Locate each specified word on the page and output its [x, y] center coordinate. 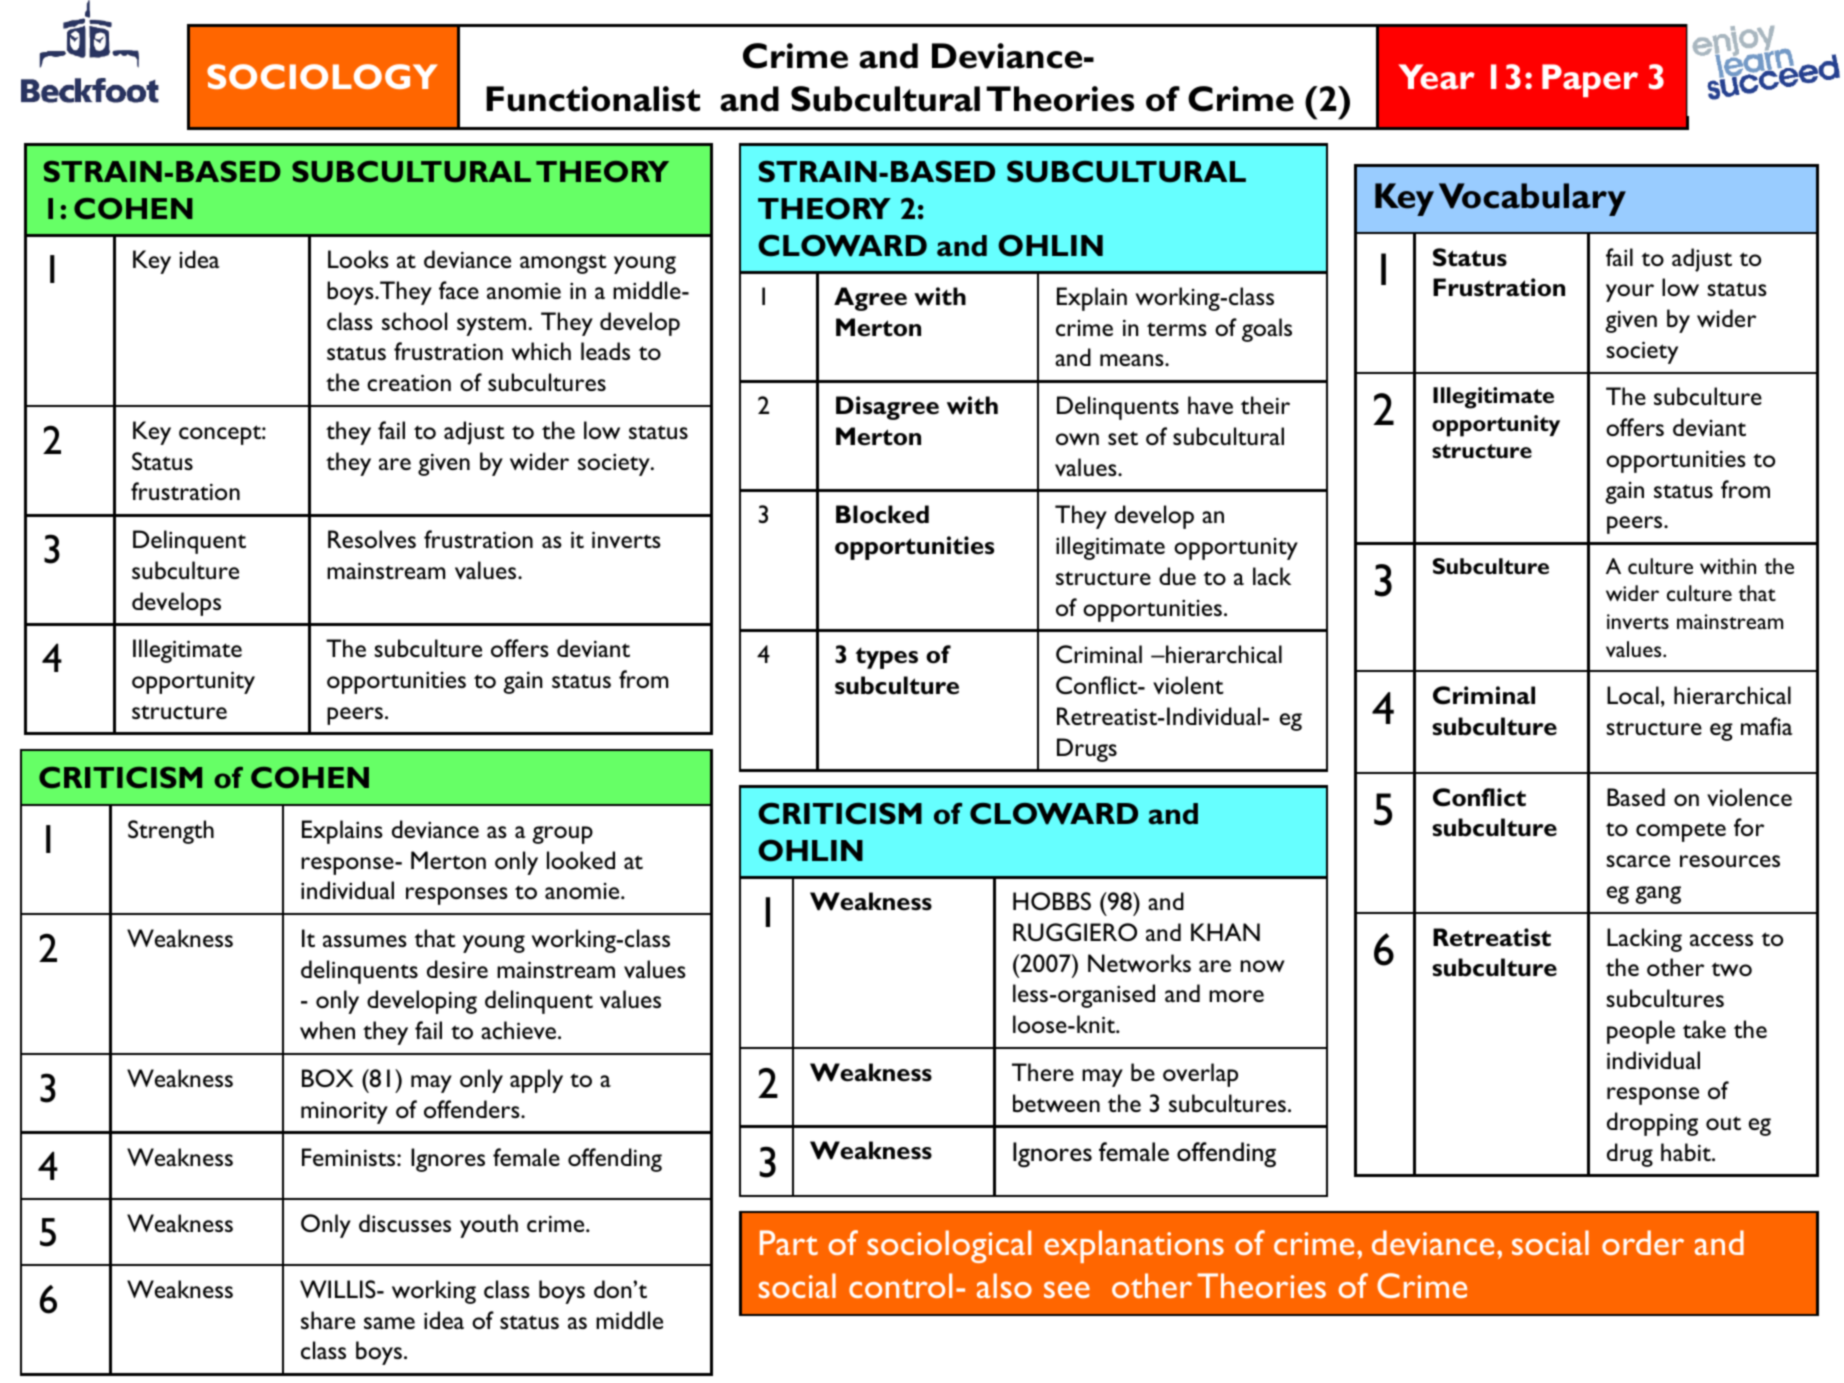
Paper [1590, 80]
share [328, 1320]
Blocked [882, 514]
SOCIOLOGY [322, 76]
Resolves [372, 539]
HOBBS [1052, 901]
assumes [365, 941]
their [1265, 405]
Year [1436, 77]
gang [1658, 895]
